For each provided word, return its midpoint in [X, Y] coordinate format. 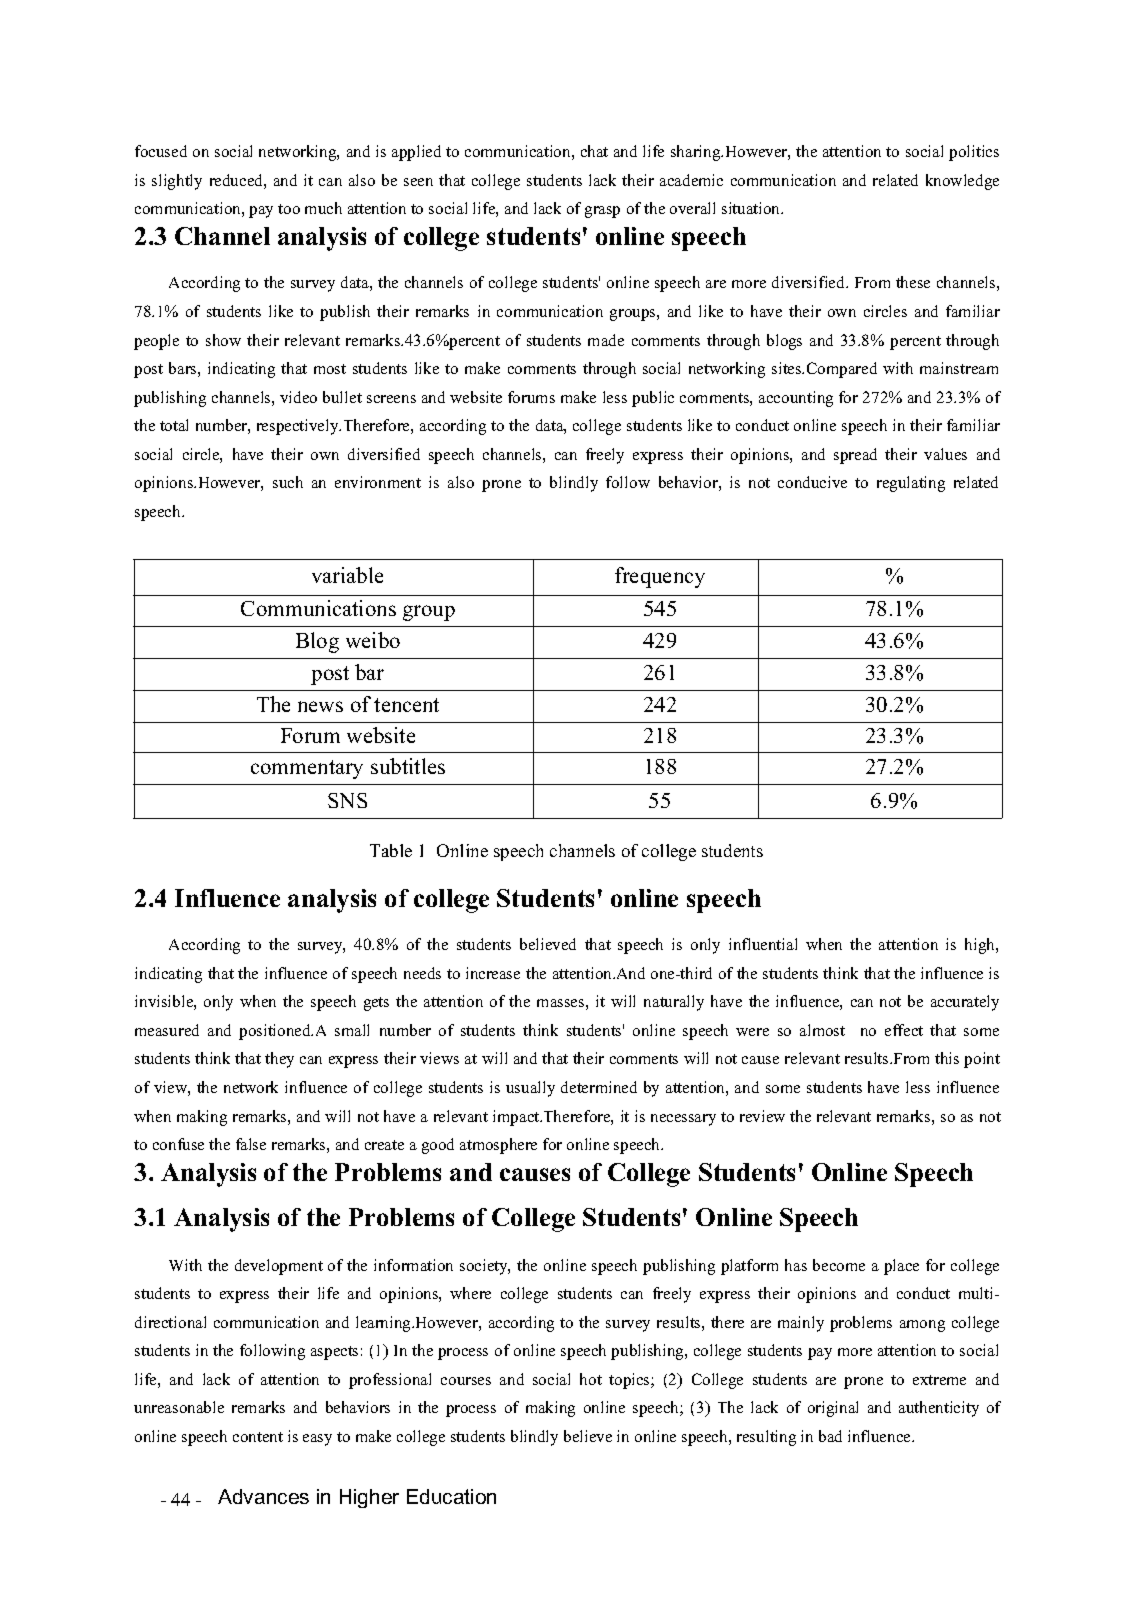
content [258, 1437]
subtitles [408, 766]
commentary [307, 769]
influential [763, 944]
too [289, 209]
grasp [602, 212]
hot [591, 1379]
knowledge [962, 182]
